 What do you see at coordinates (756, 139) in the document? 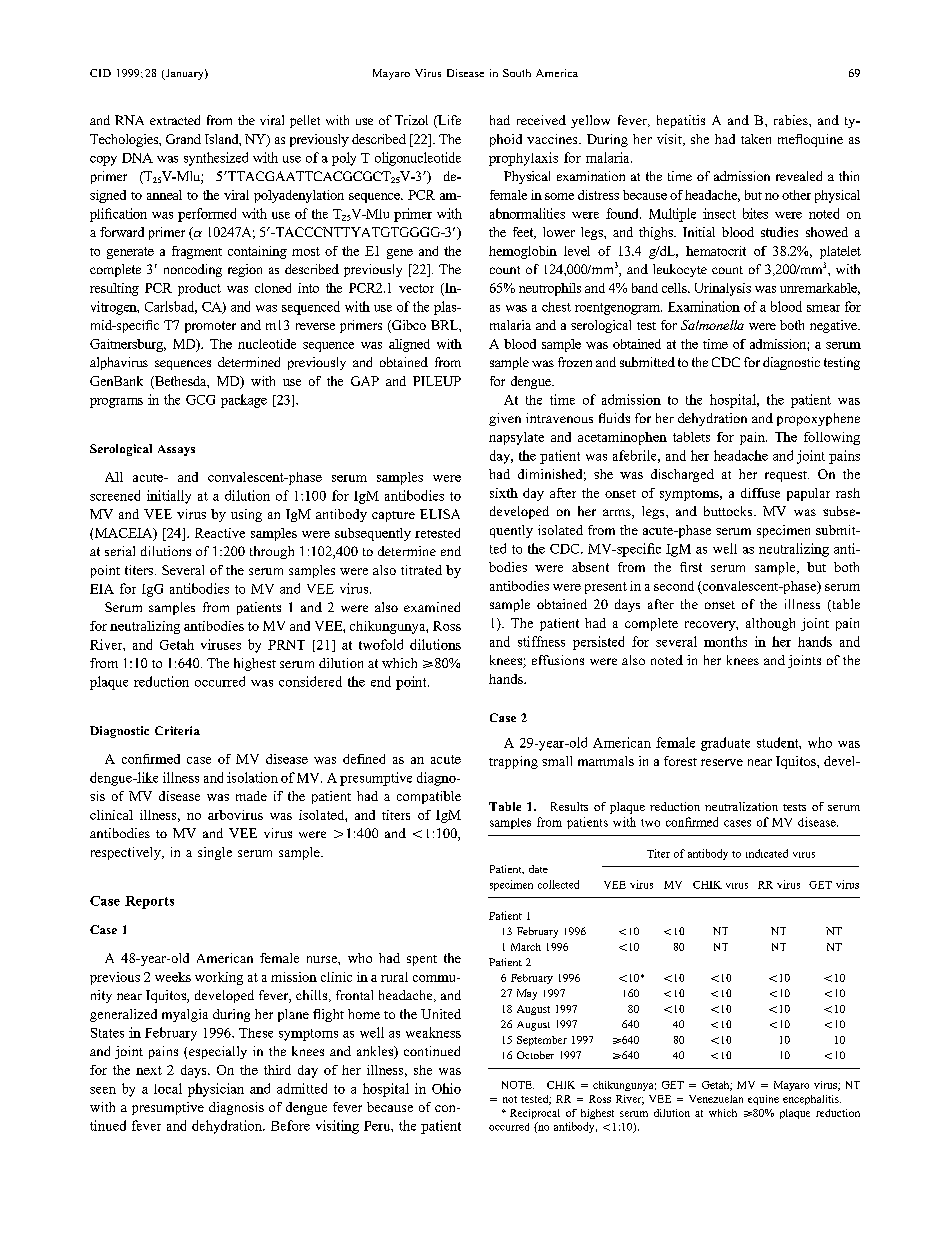
I see `taken` at bounding box center [756, 139].
